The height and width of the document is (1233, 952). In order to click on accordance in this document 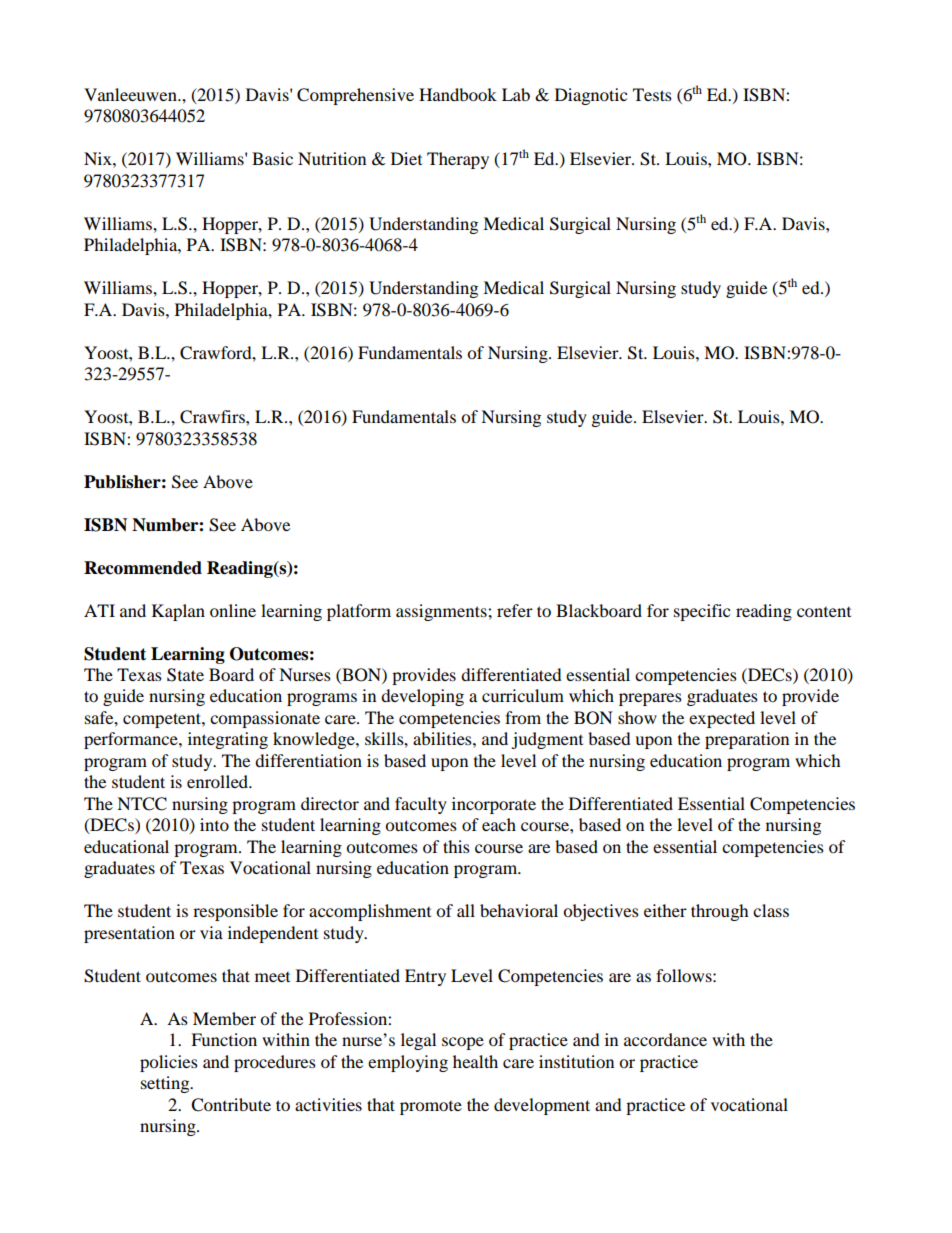, I will do `click(665, 1039)`.
